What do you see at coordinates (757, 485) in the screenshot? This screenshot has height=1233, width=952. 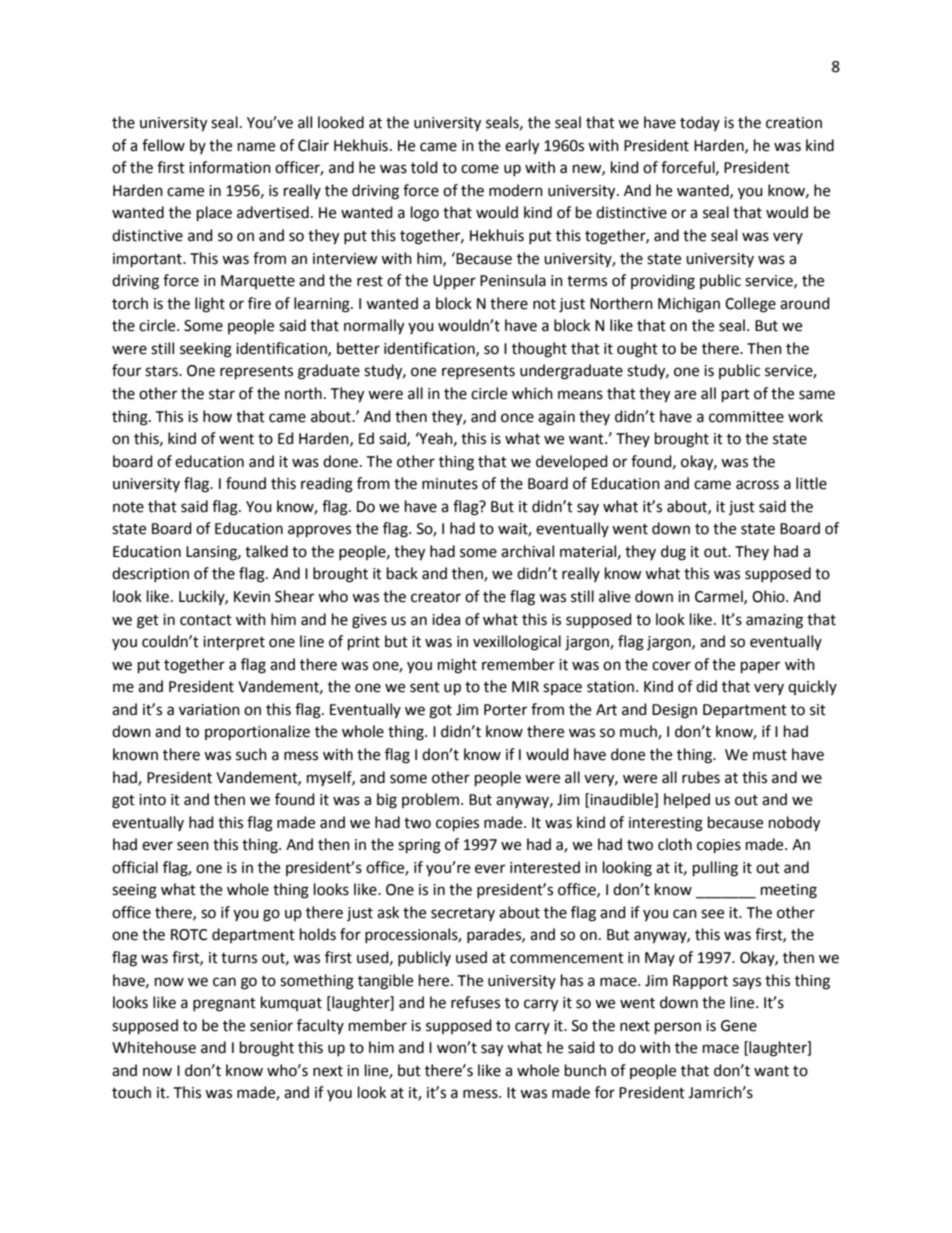 I see `across` at bounding box center [757, 485].
